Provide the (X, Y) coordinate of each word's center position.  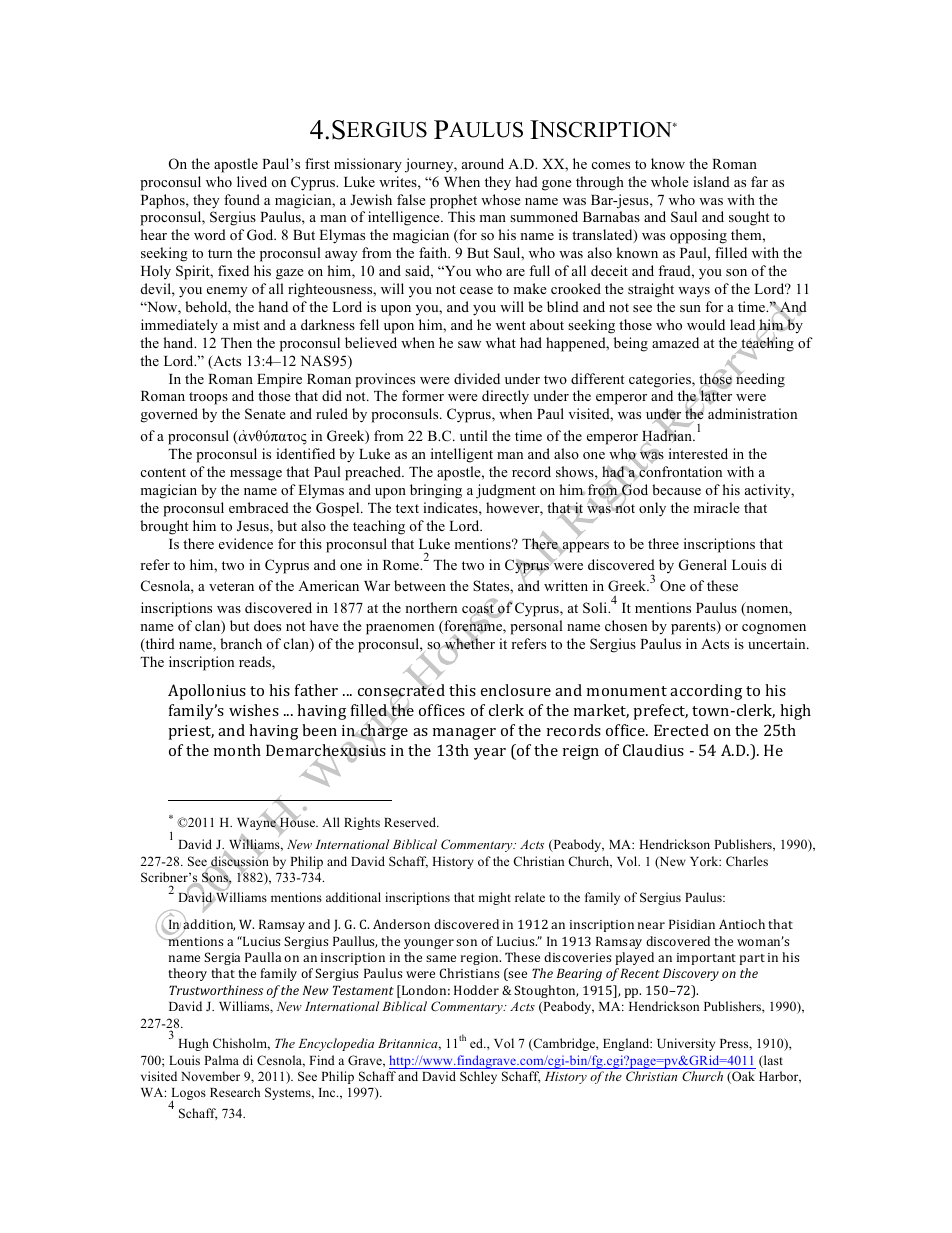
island (711, 181)
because (676, 489)
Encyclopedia (336, 1044)
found (242, 199)
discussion (239, 862)
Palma (221, 1060)
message (256, 475)
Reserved (411, 822)
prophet (453, 201)
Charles (747, 861)
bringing (436, 491)
